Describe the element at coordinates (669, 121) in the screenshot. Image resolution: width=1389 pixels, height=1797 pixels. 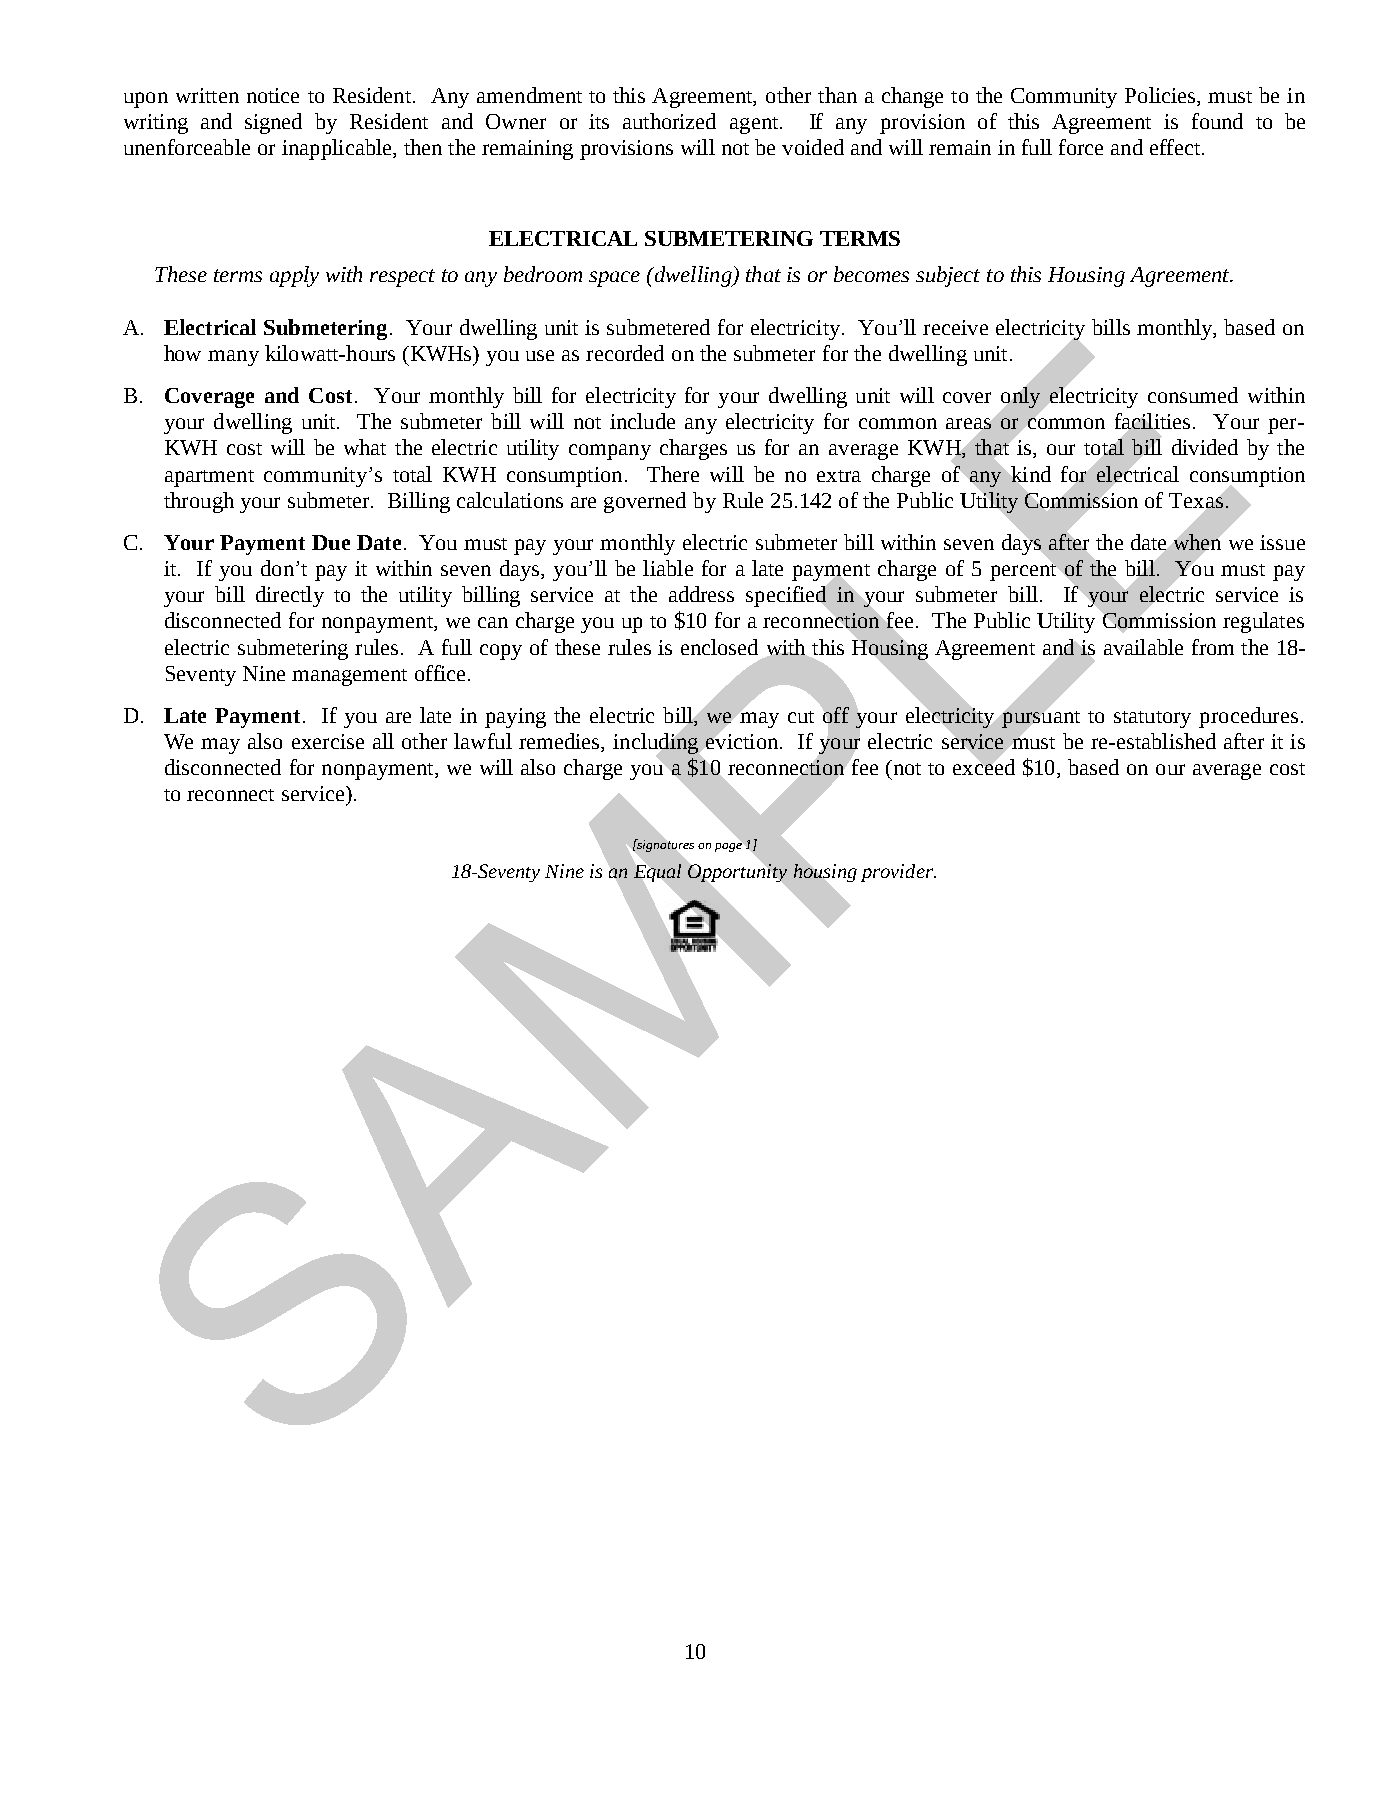
I see `authorized` at that location.
